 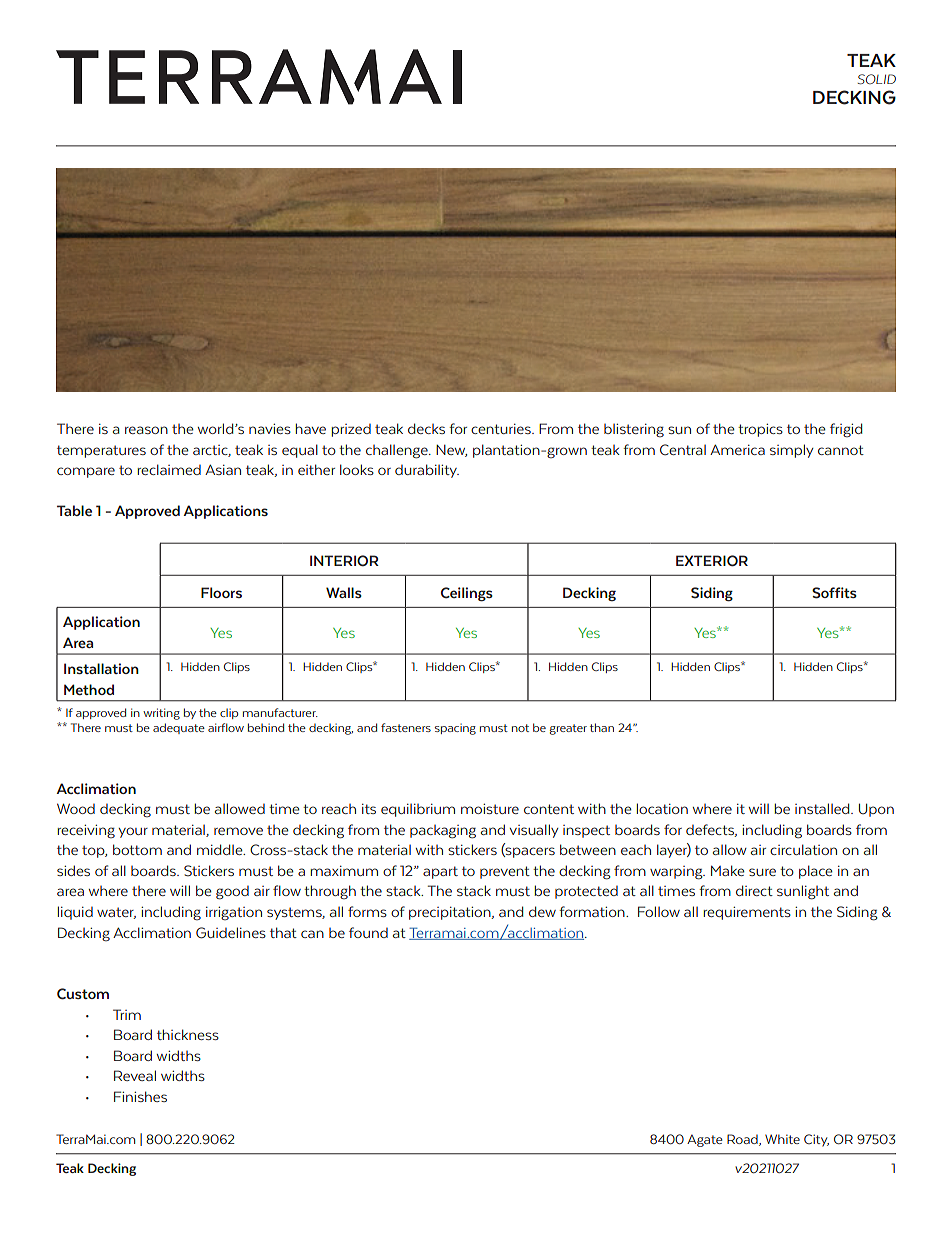 What do you see at coordinates (140, 1096) in the image?
I see `Finishes` at bounding box center [140, 1096].
